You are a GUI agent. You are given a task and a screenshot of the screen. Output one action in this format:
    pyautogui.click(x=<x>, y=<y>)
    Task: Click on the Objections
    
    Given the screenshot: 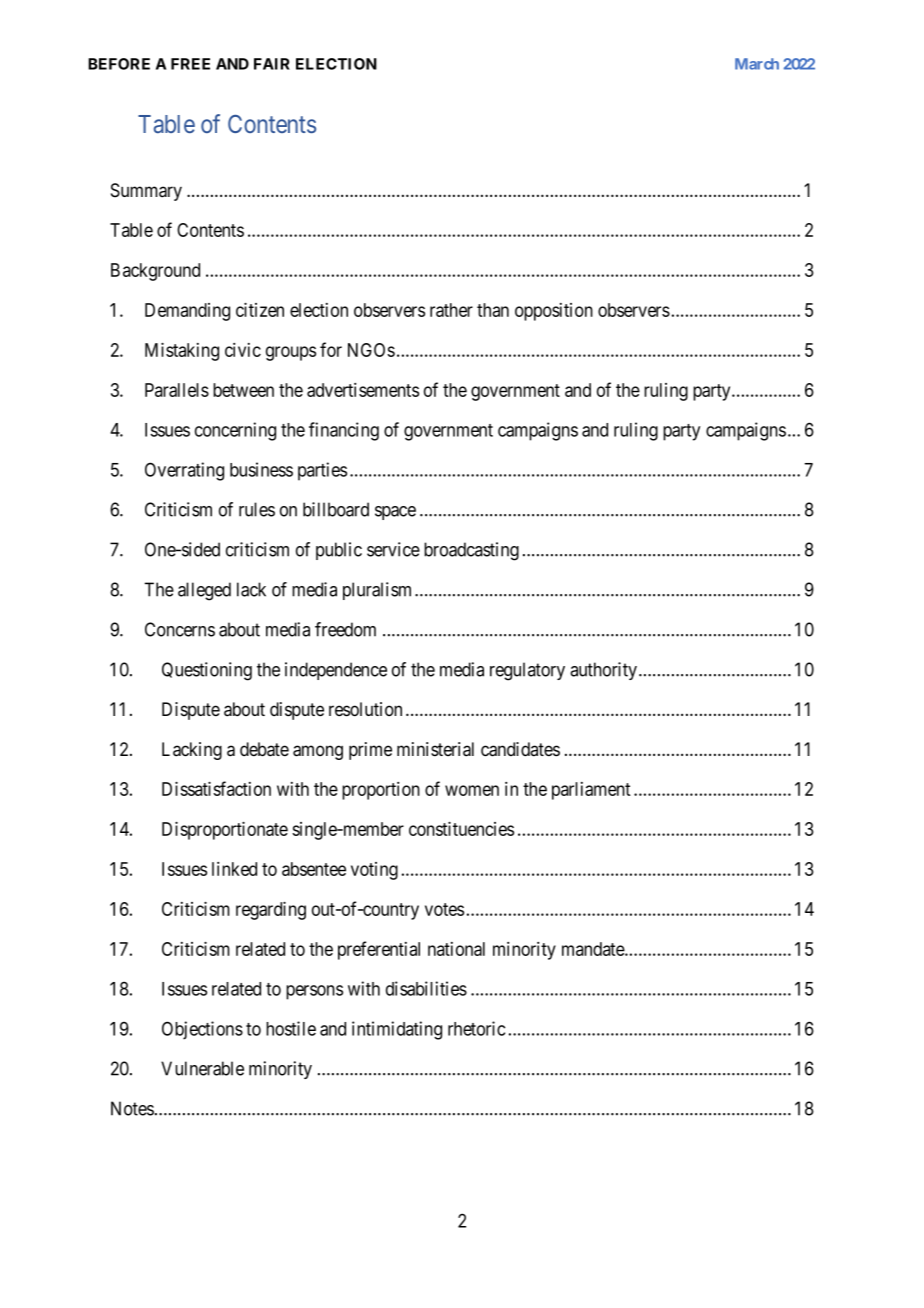 What is the action you would take?
    pyautogui.click(x=202, y=1030)
